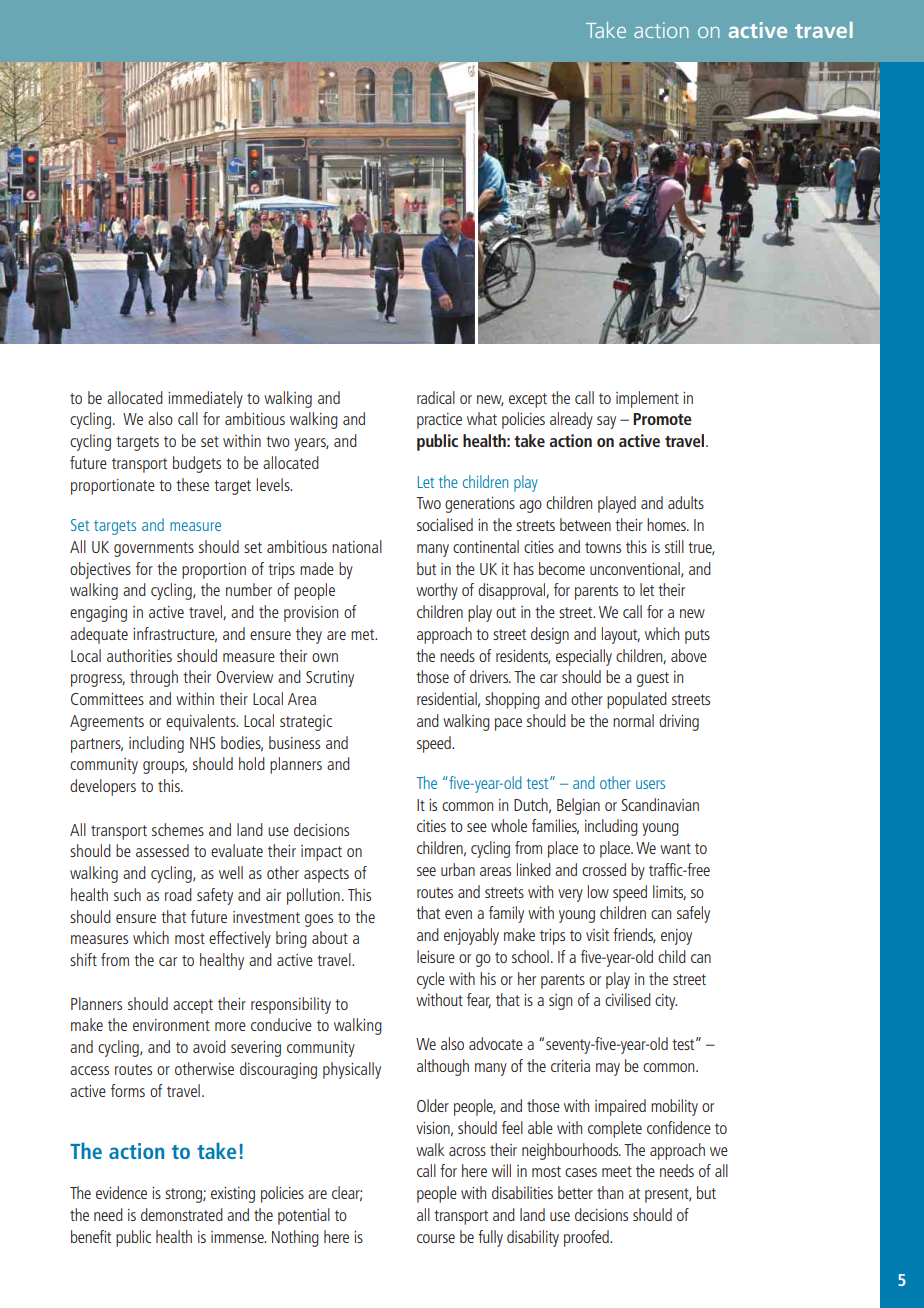 The image size is (924, 1308). Describe the element at coordinates (606, 422) in the image. I see `say` at that location.
